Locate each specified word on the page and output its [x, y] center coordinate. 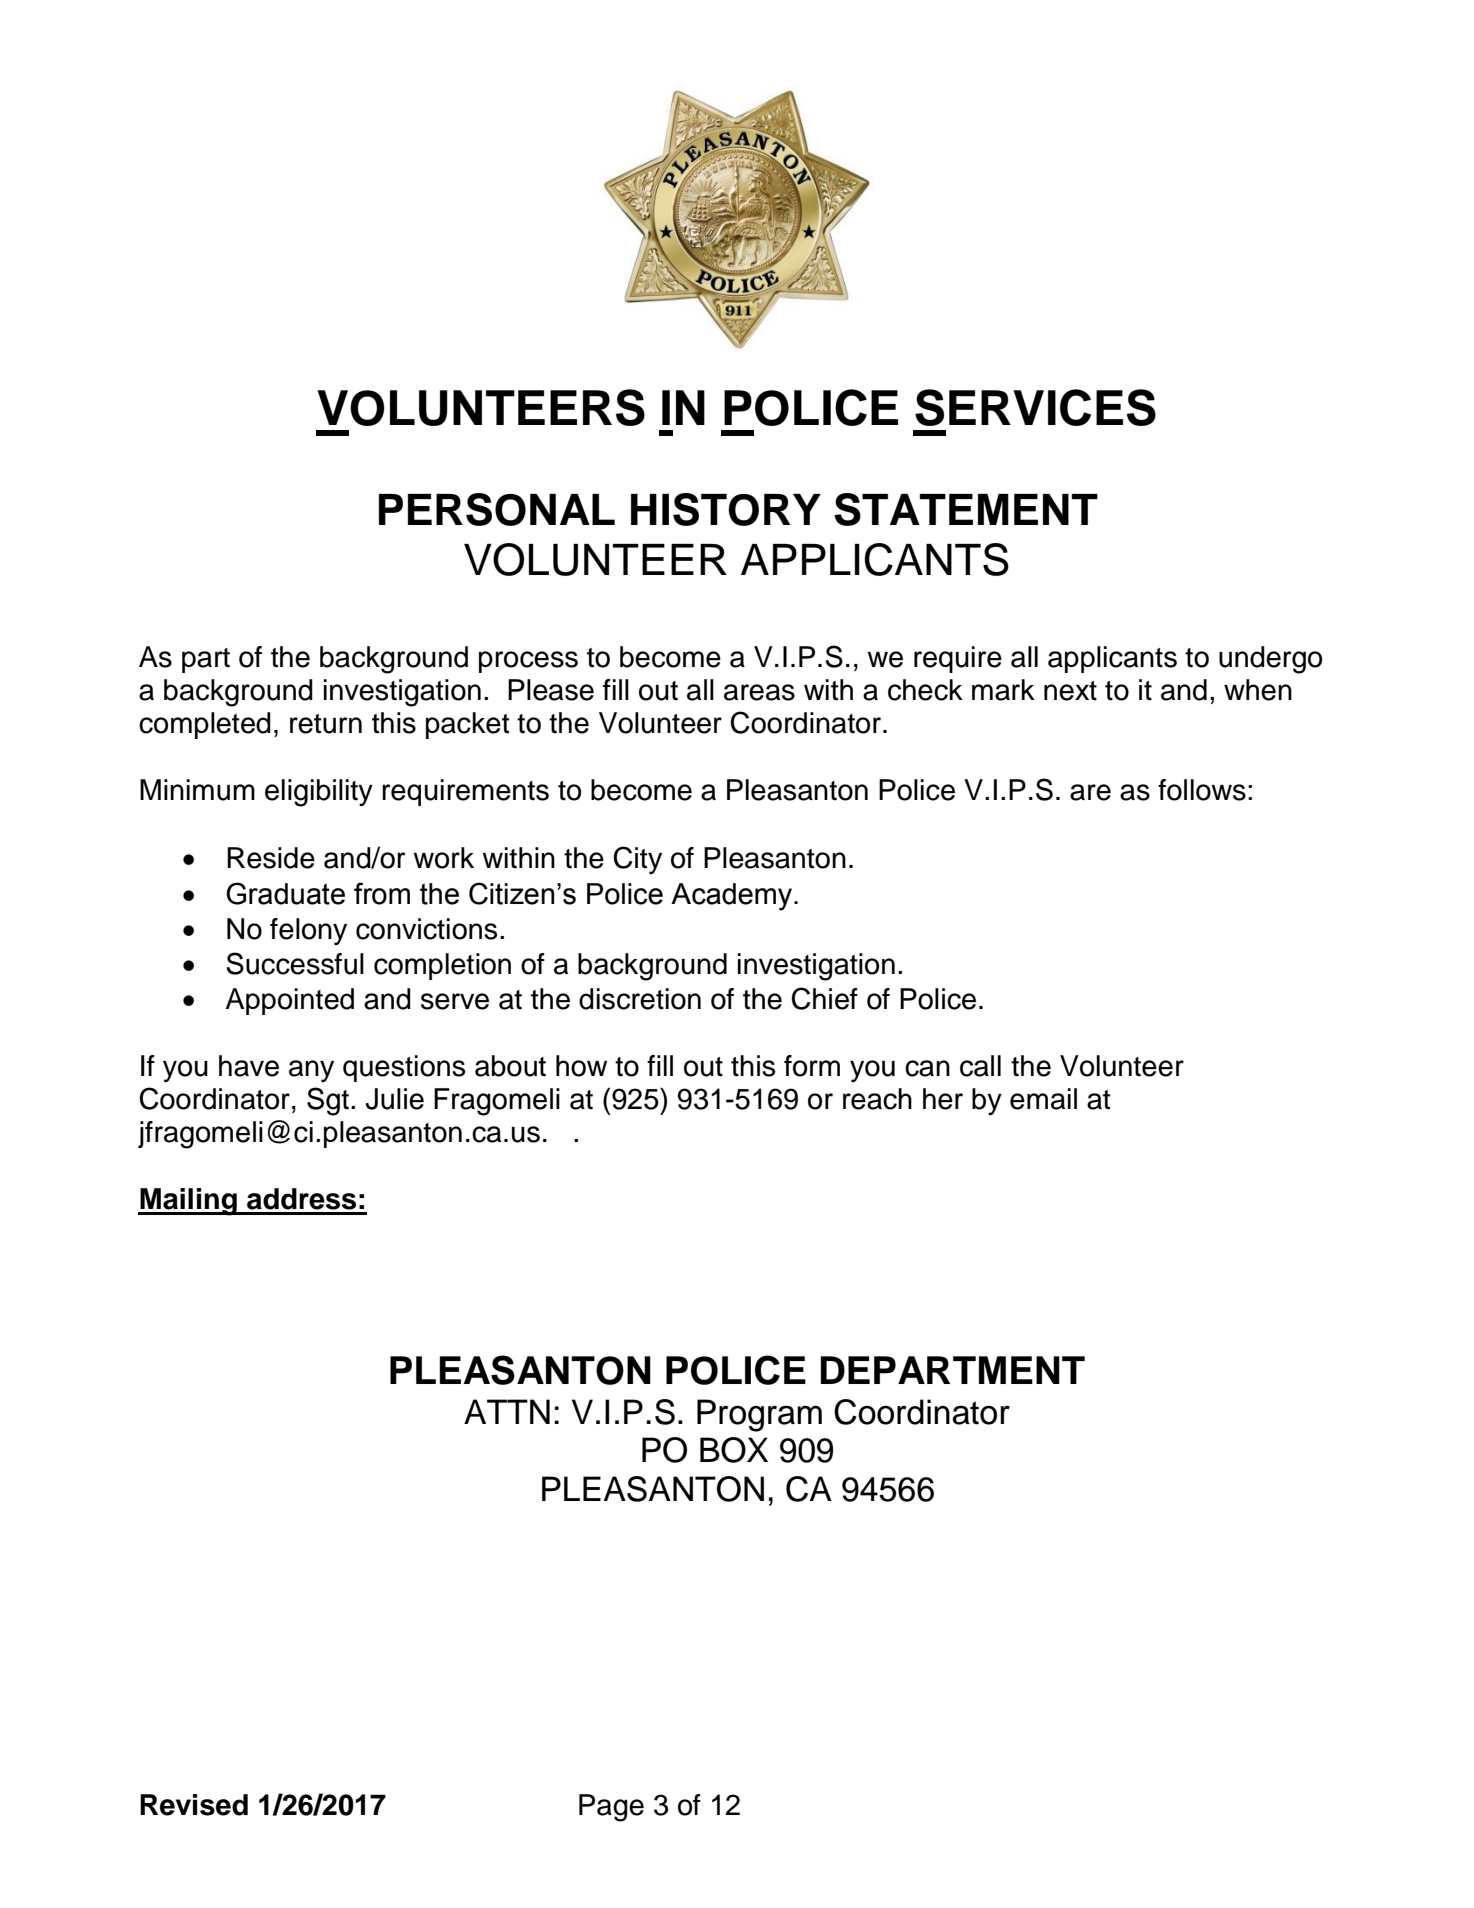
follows [1202, 790]
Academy [733, 897]
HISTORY [726, 509]
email [1043, 1099]
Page [611, 1808]
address [301, 1199]
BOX [734, 1450]
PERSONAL [497, 509]
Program [759, 1415]
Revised [194, 1805]
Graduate [285, 893]
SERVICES [1035, 407]
